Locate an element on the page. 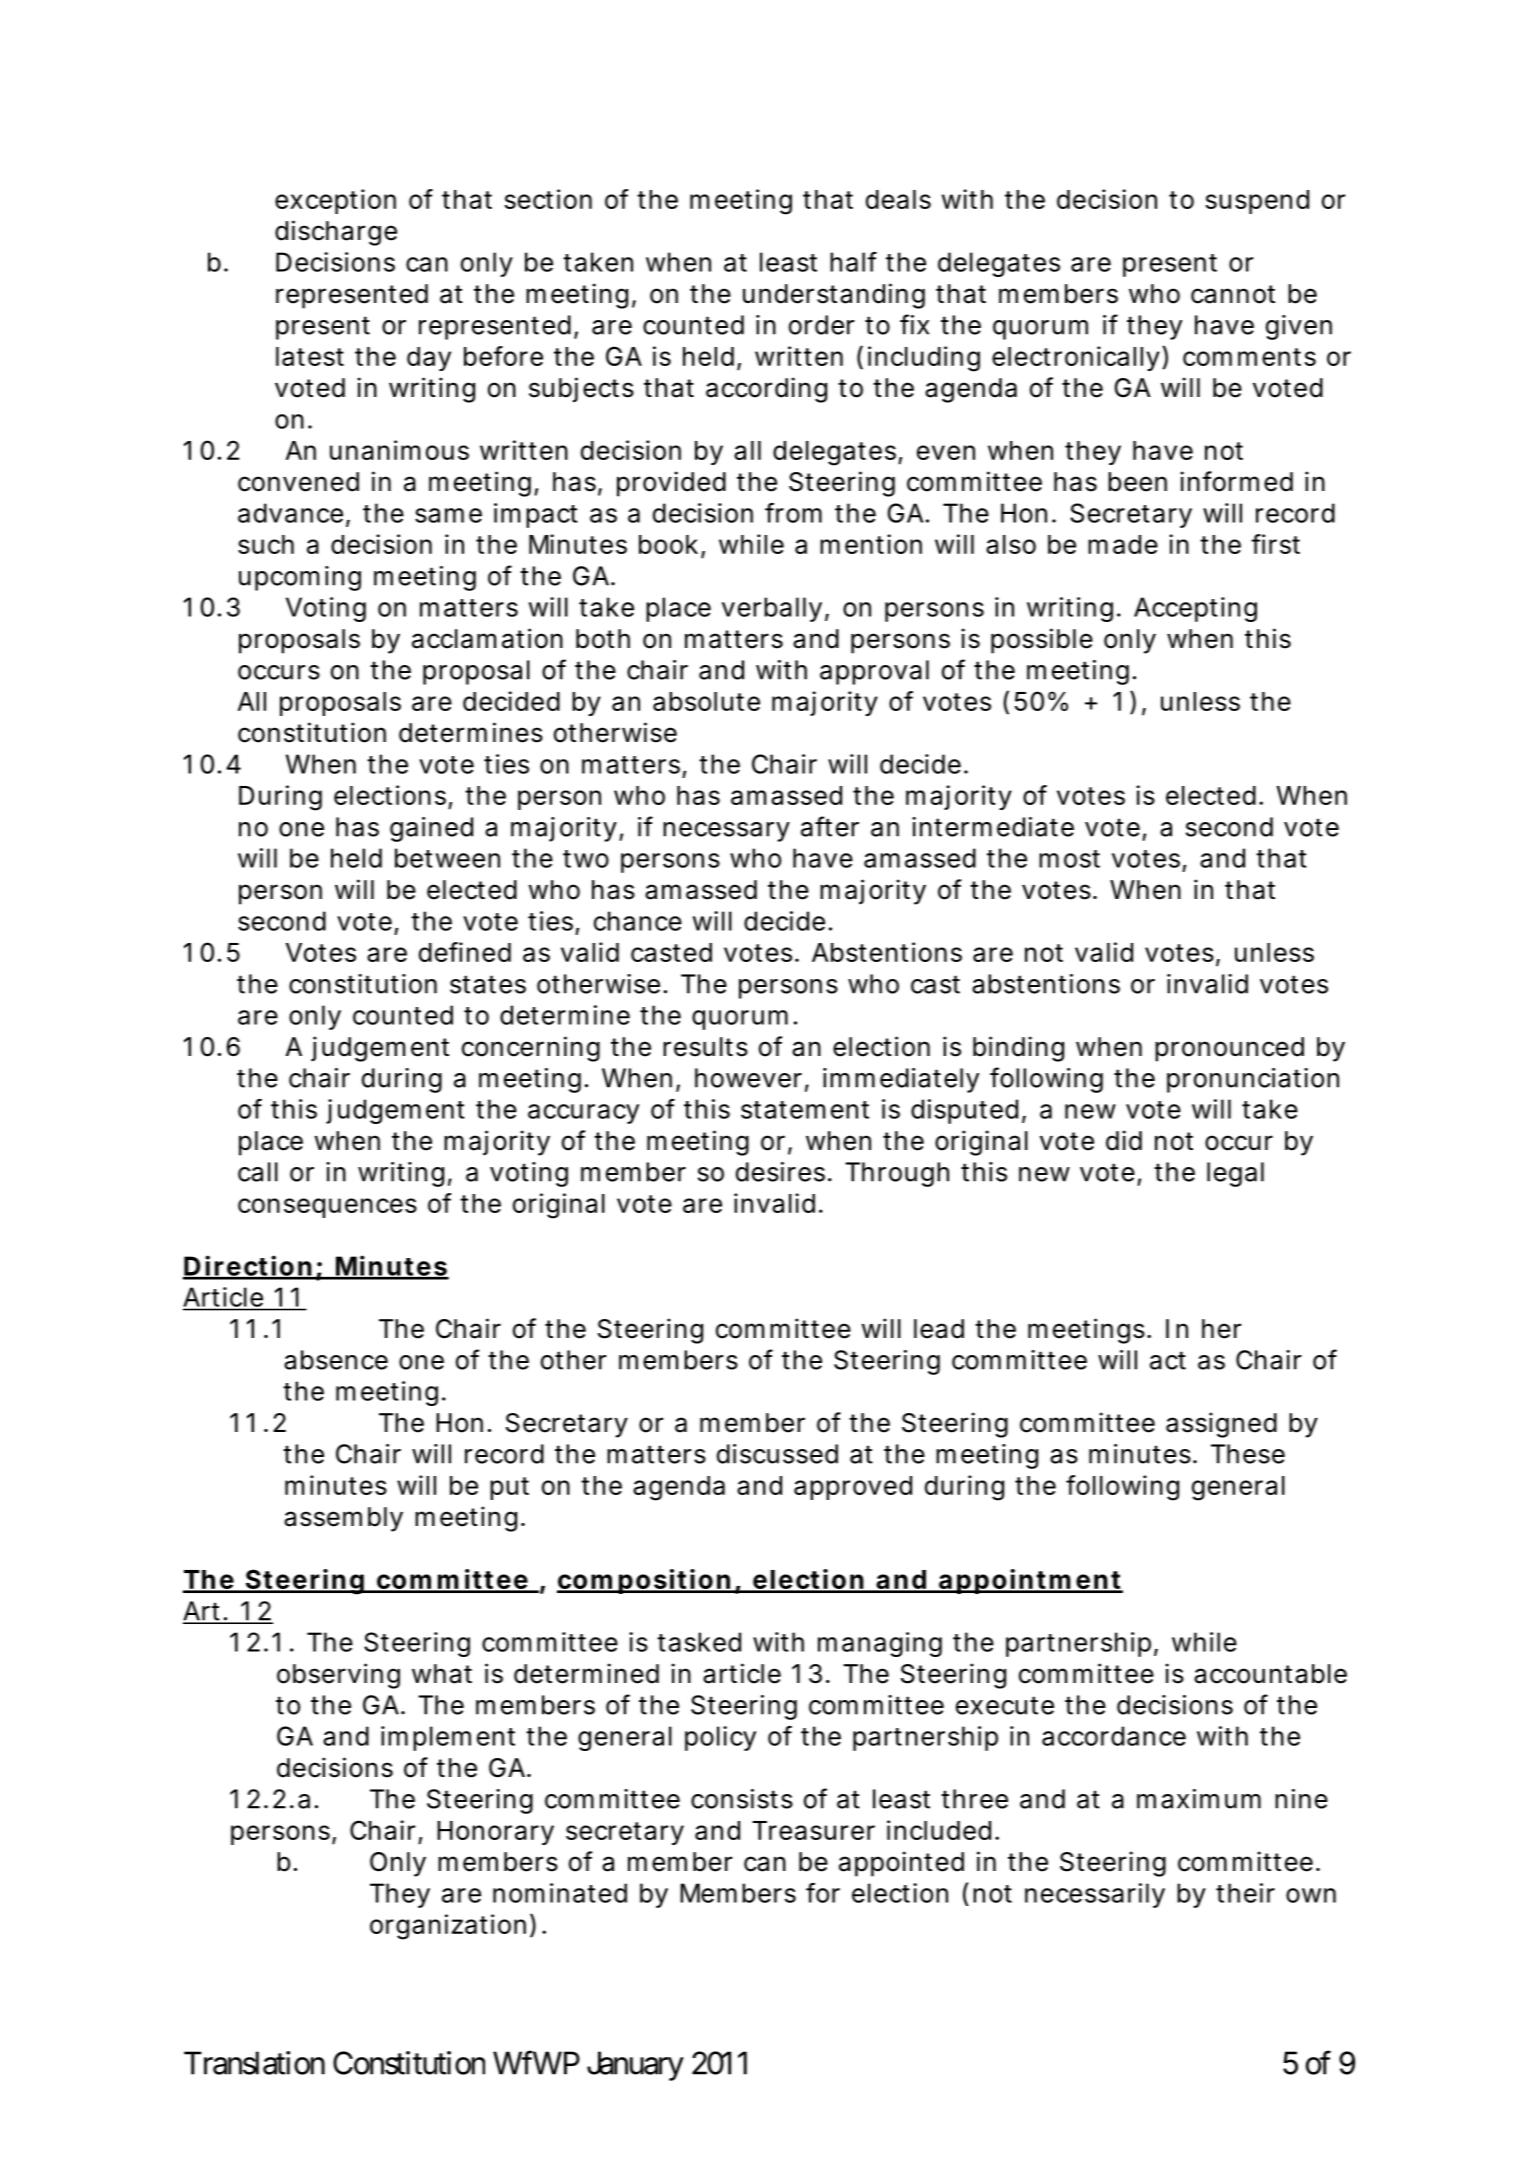 This image has width=1536, height=2173. consequences is located at coordinates (327, 1208).
